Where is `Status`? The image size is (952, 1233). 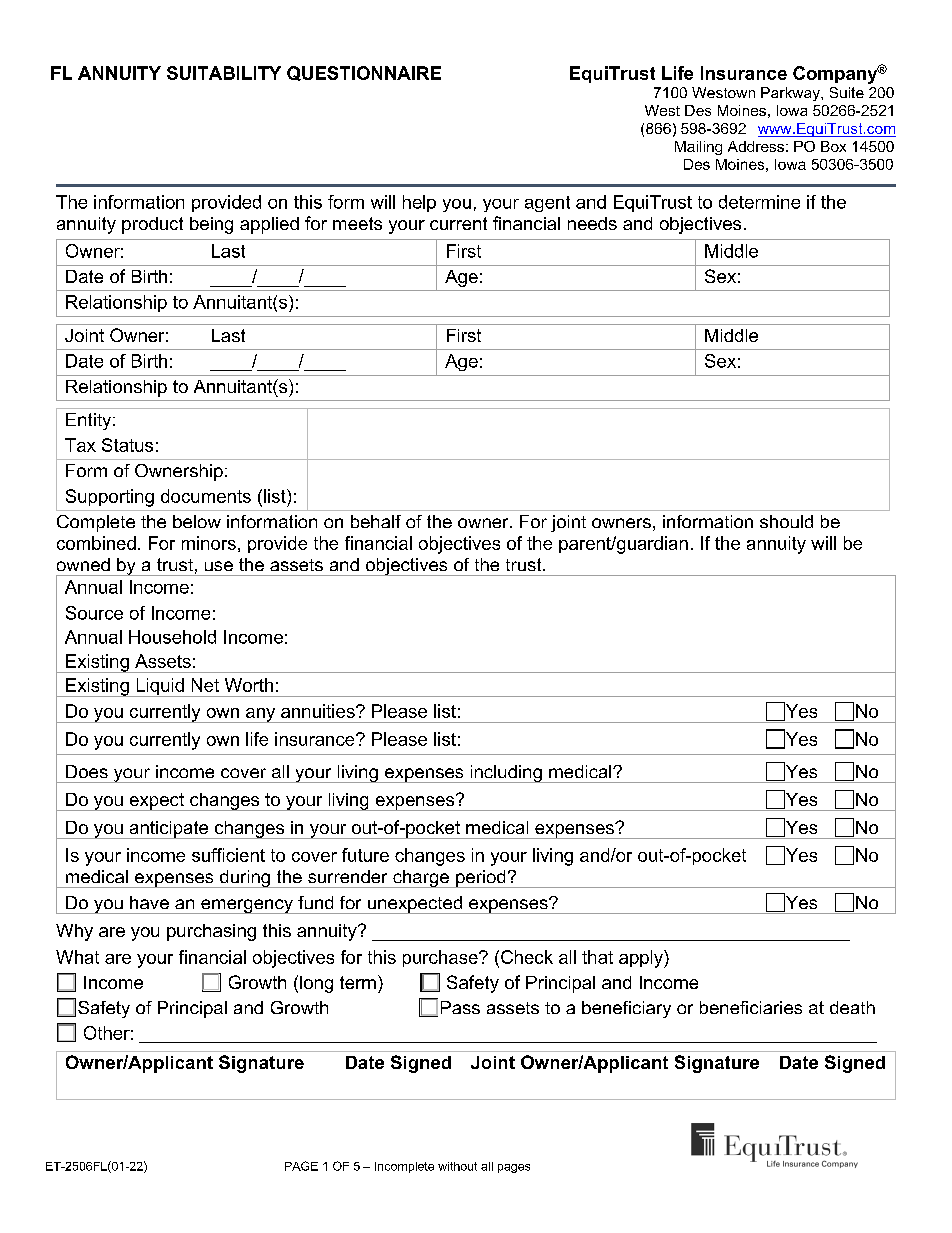
Status is located at coordinates (127, 445).
